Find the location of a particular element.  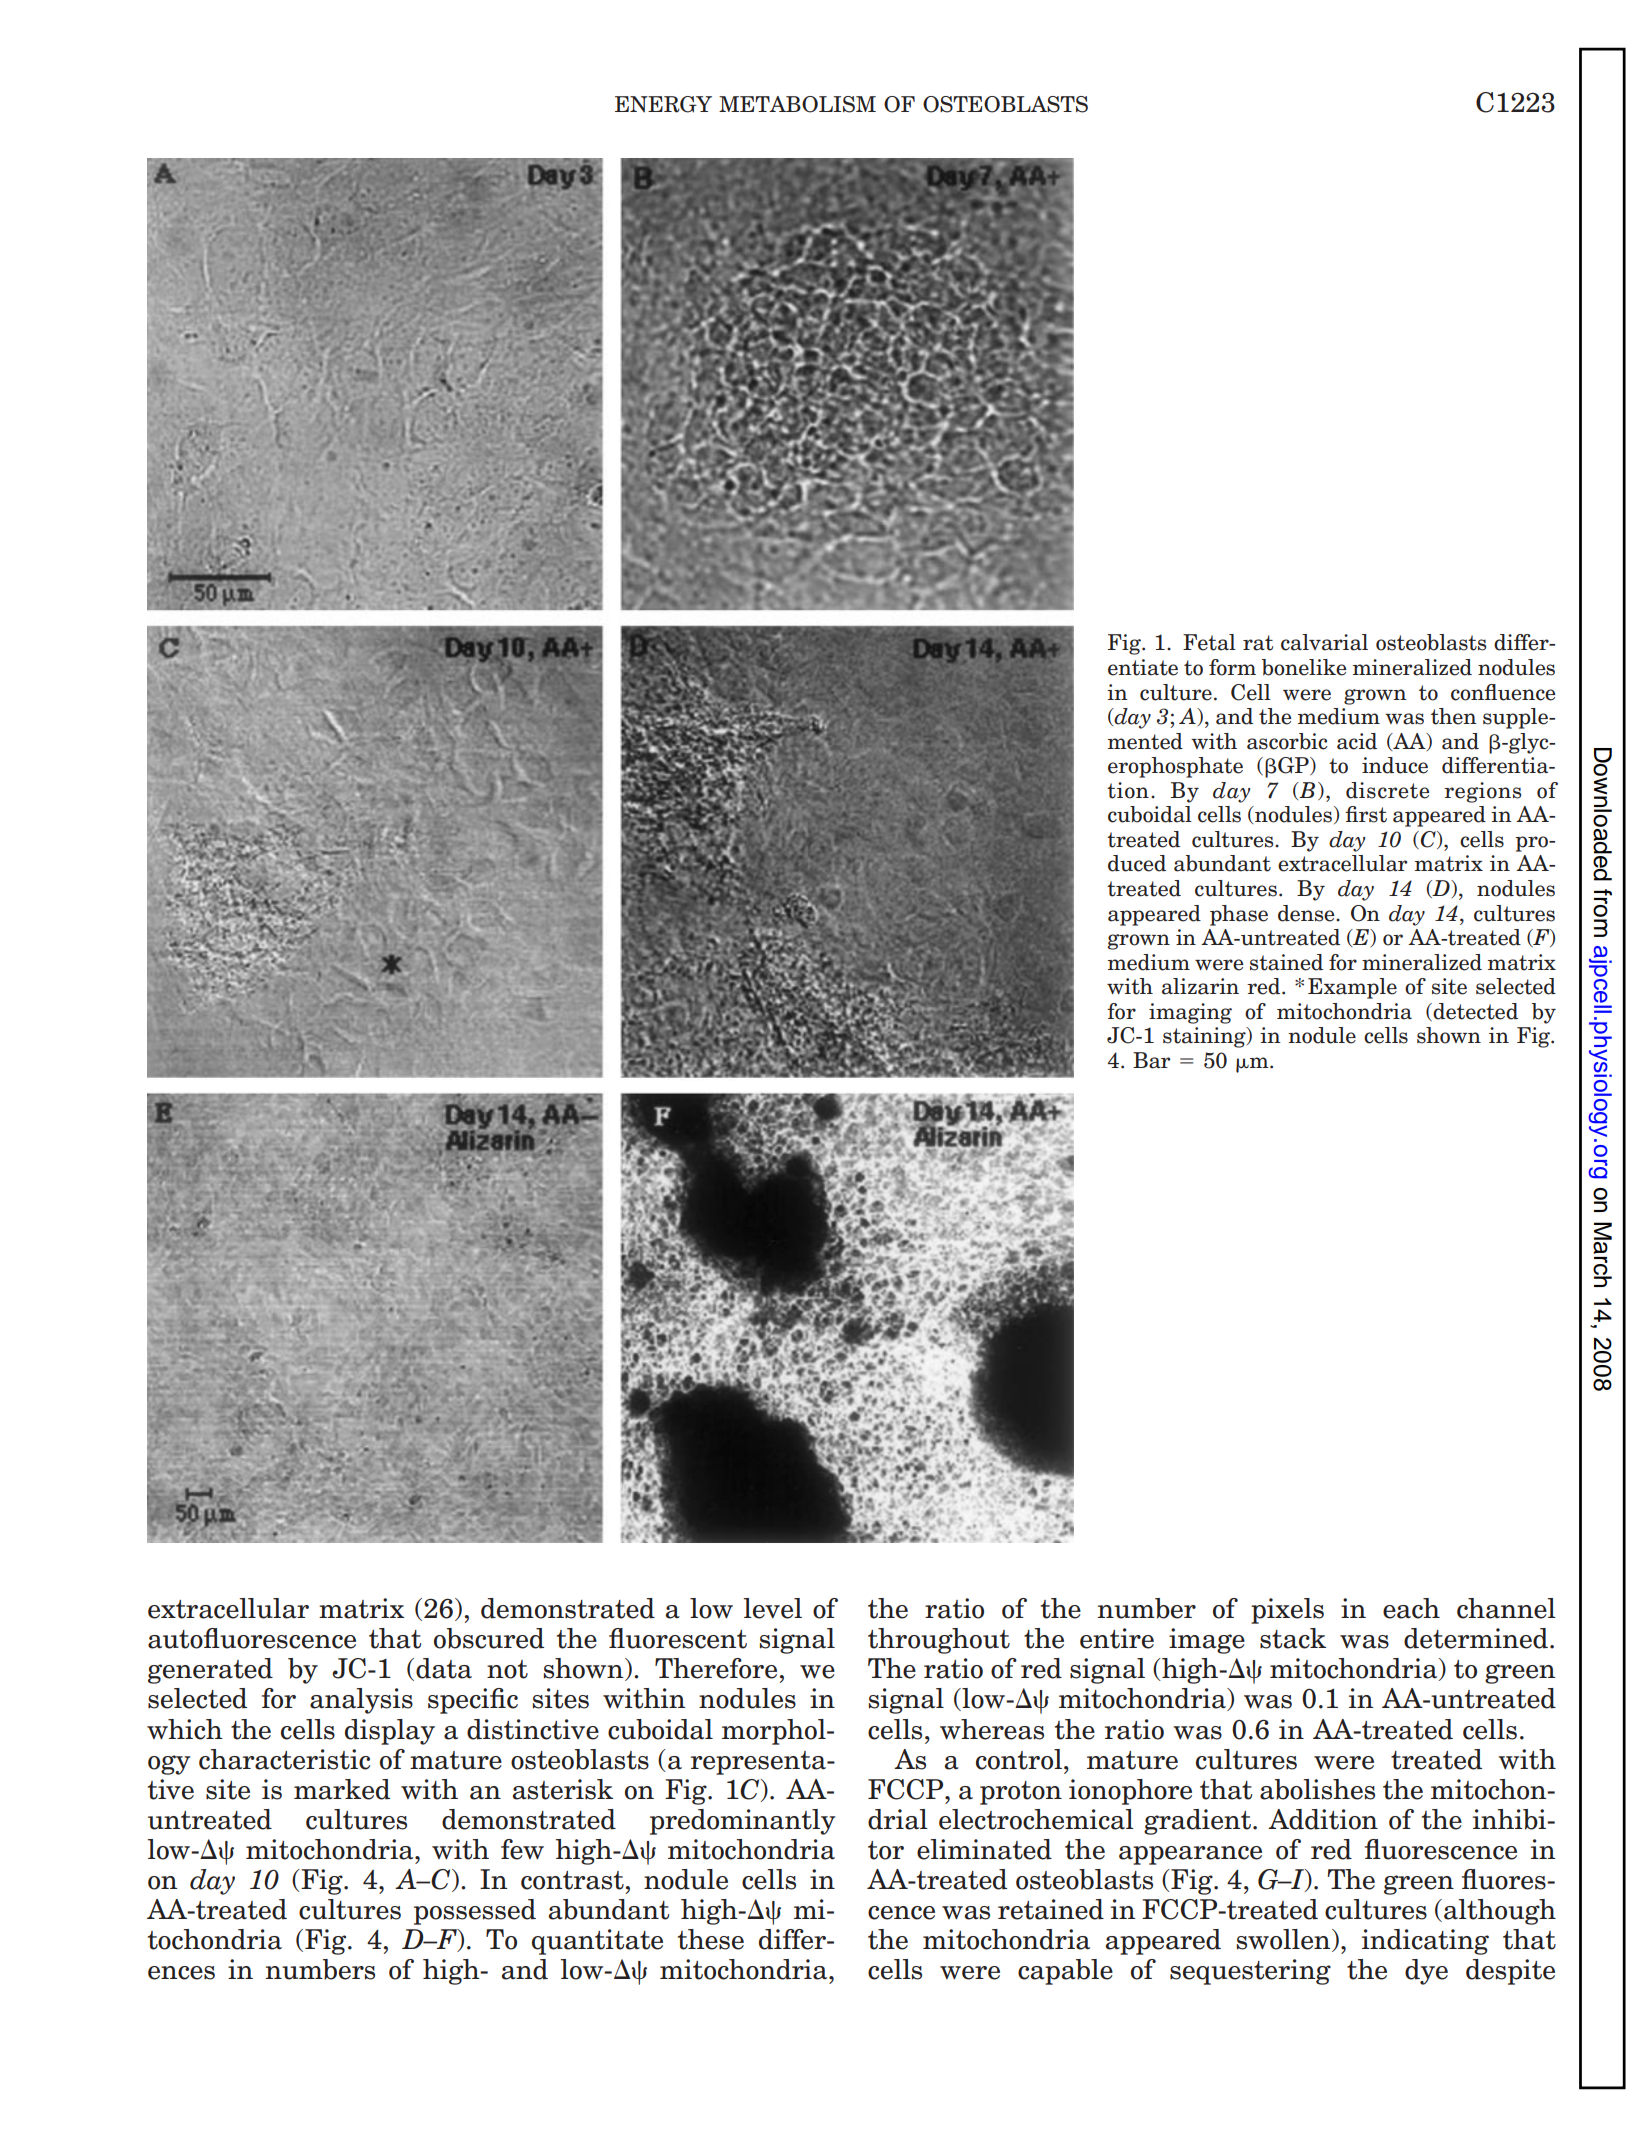

each is located at coordinates (1411, 1608).
